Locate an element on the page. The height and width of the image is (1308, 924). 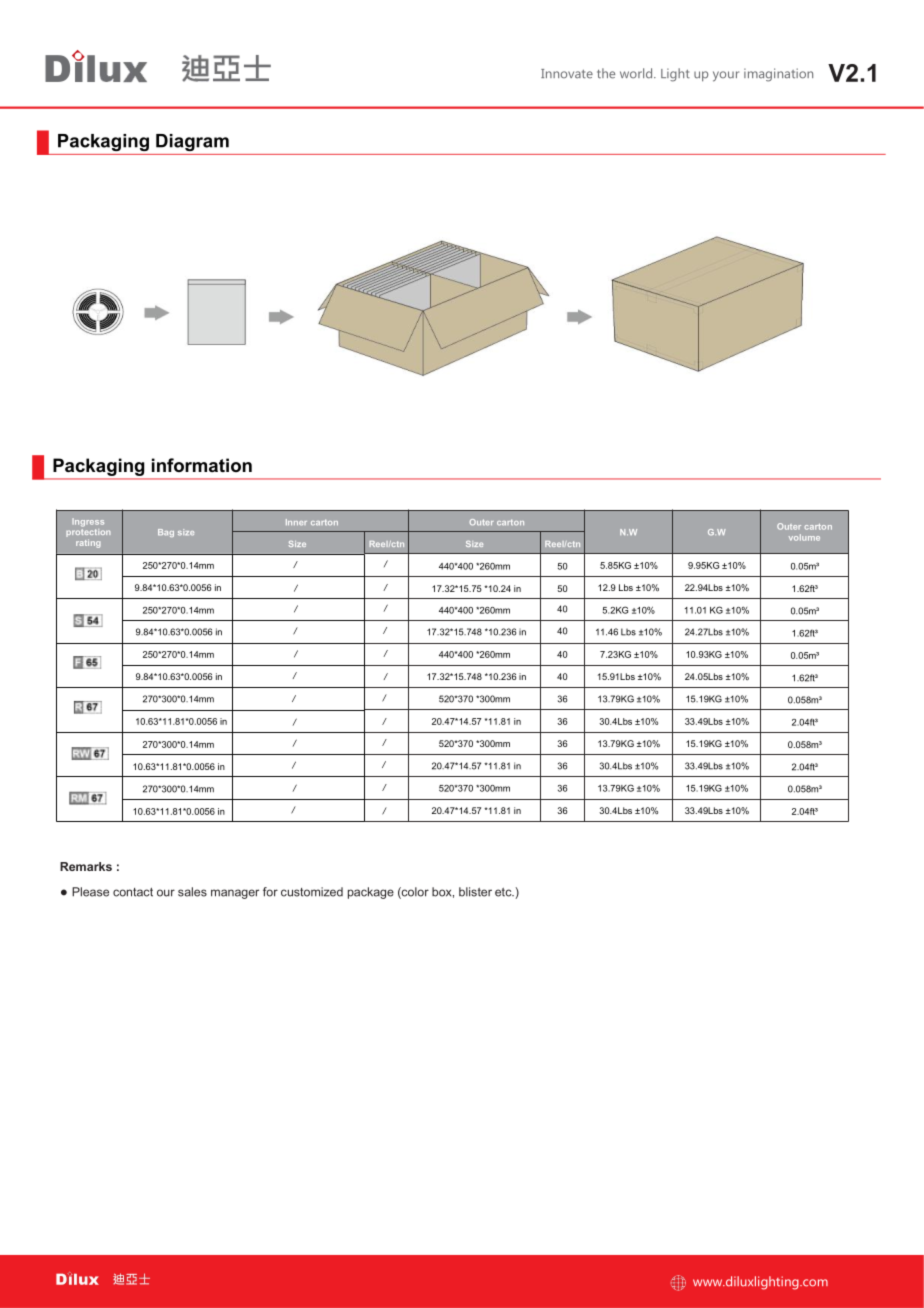
etc is located at coordinates (504, 892).
